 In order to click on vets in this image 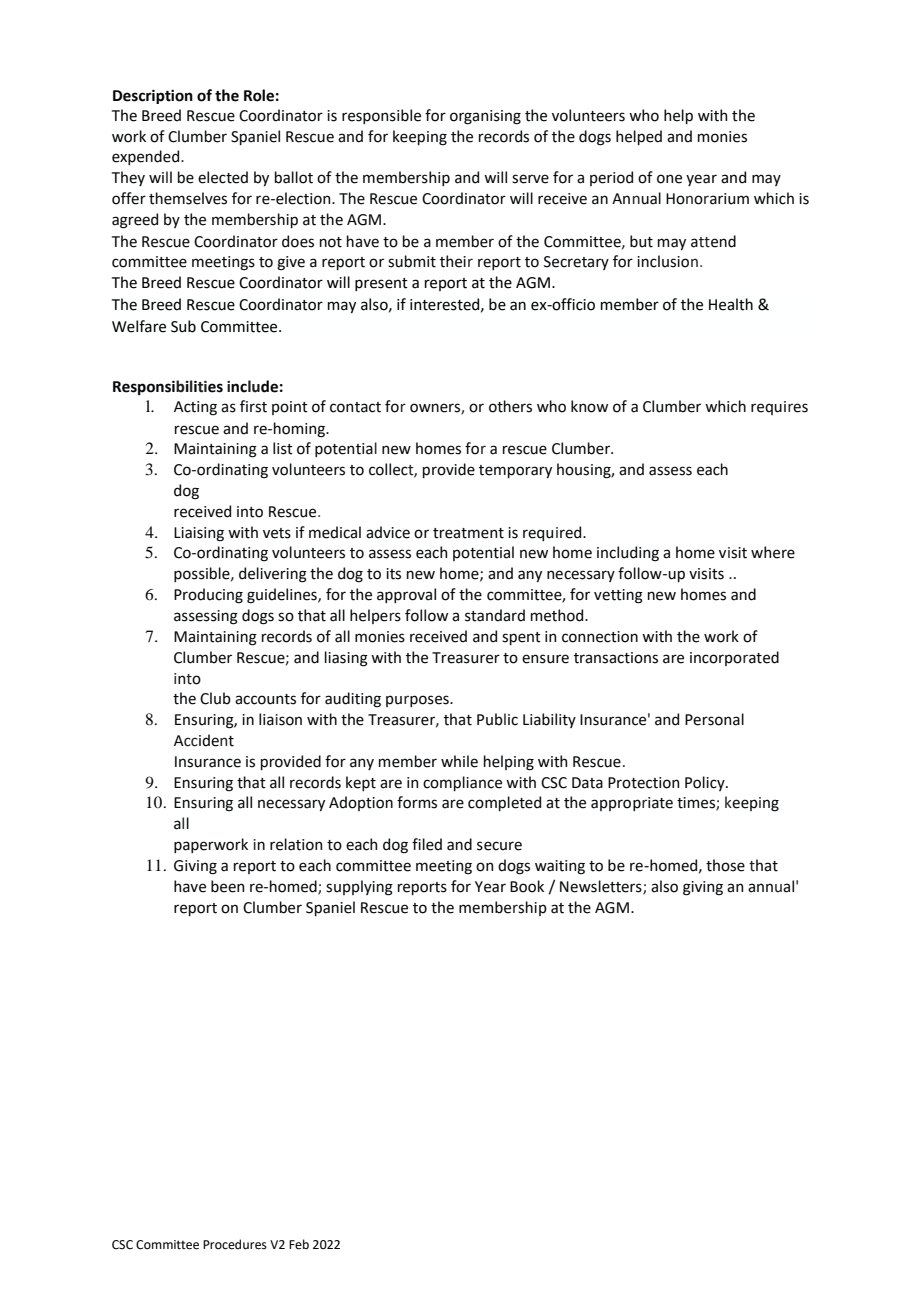, I will do `click(277, 533)`.
